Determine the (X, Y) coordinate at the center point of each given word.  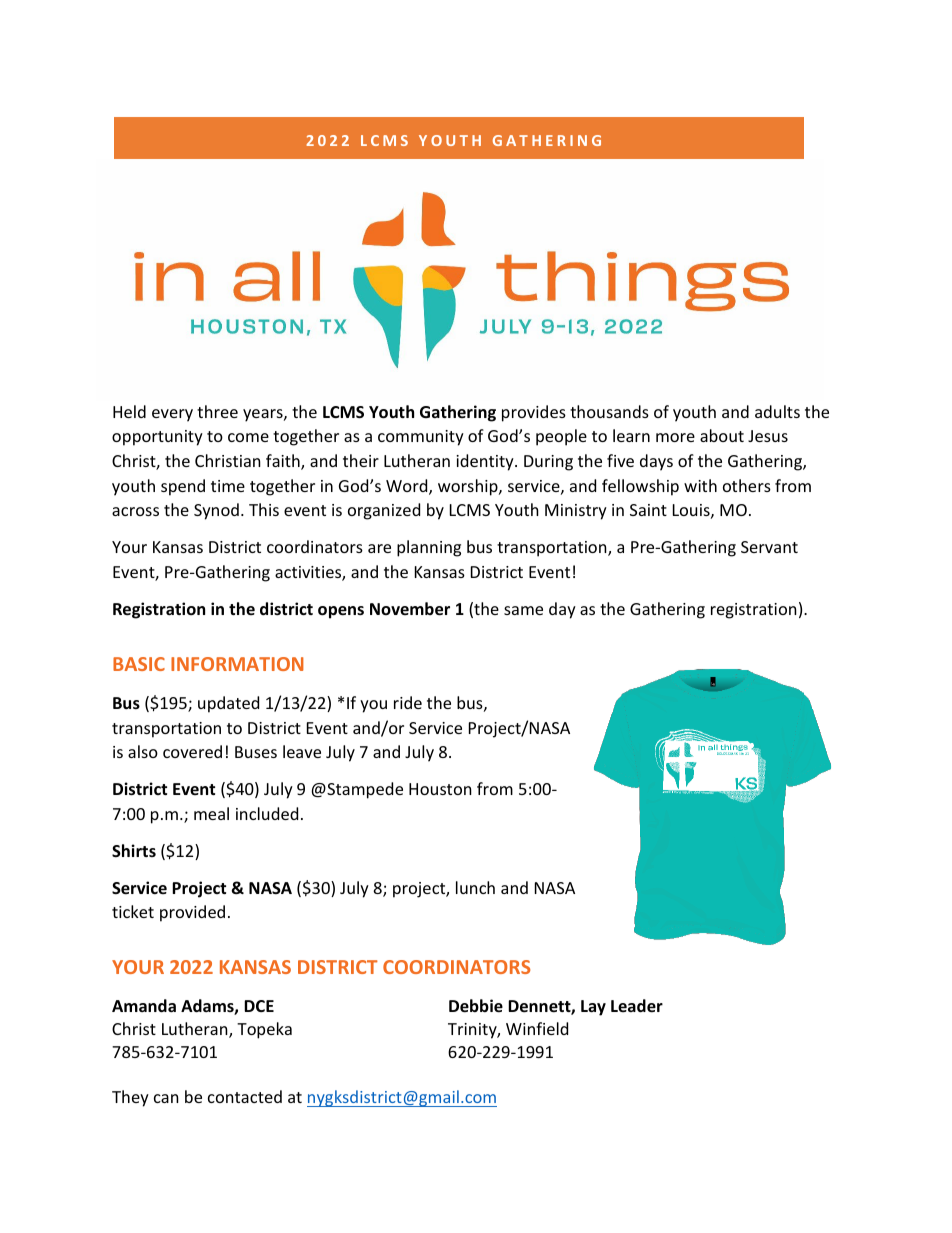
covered (192, 751)
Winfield (537, 1028)
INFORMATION (237, 664)
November (410, 609)
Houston (440, 789)
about (722, 435)
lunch (475, 887)
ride (408, 702)
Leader (637, 1006)
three (217, 411)
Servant (769, 547)
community (421, 438)
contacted (245, 1096)
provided (192, 913)
